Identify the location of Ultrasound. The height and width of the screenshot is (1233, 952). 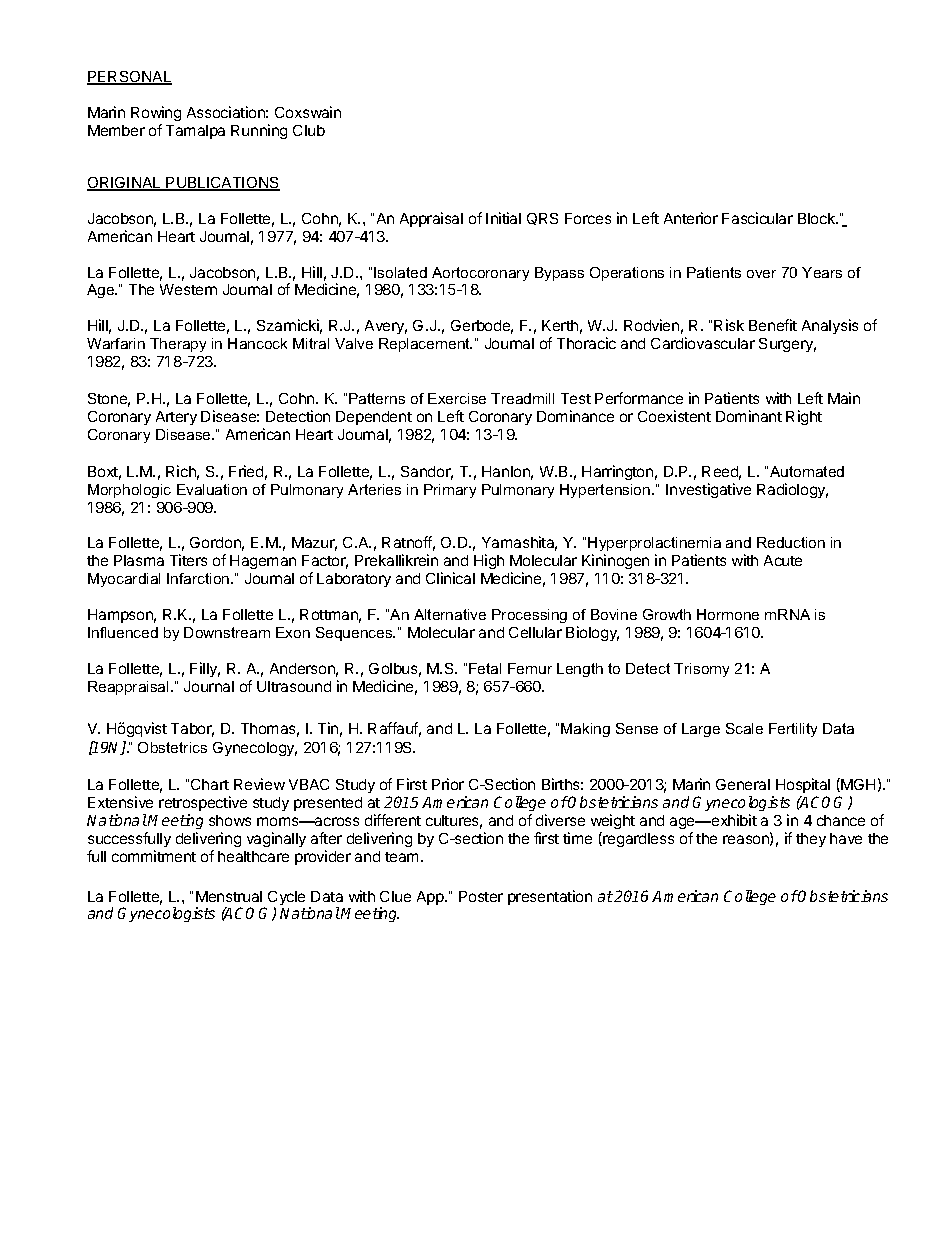
(294, 686).
